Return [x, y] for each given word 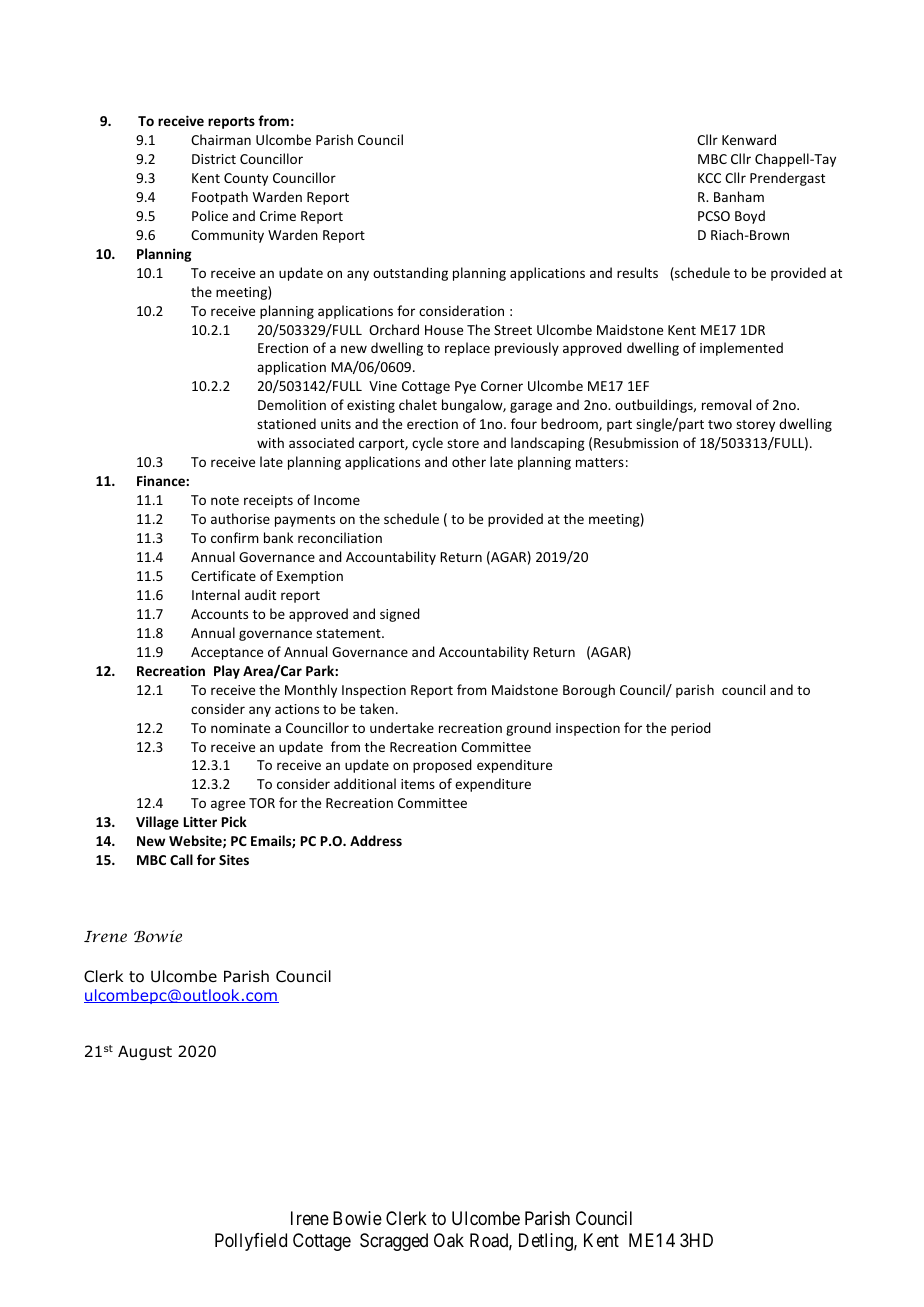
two [720, 424]
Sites [234, 859]
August [145, 1052]
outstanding [410, 274]
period [691, 729]
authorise [240, 518]
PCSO [714, 216]
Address [376, 840]
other [469, 461]
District [214, 159]
